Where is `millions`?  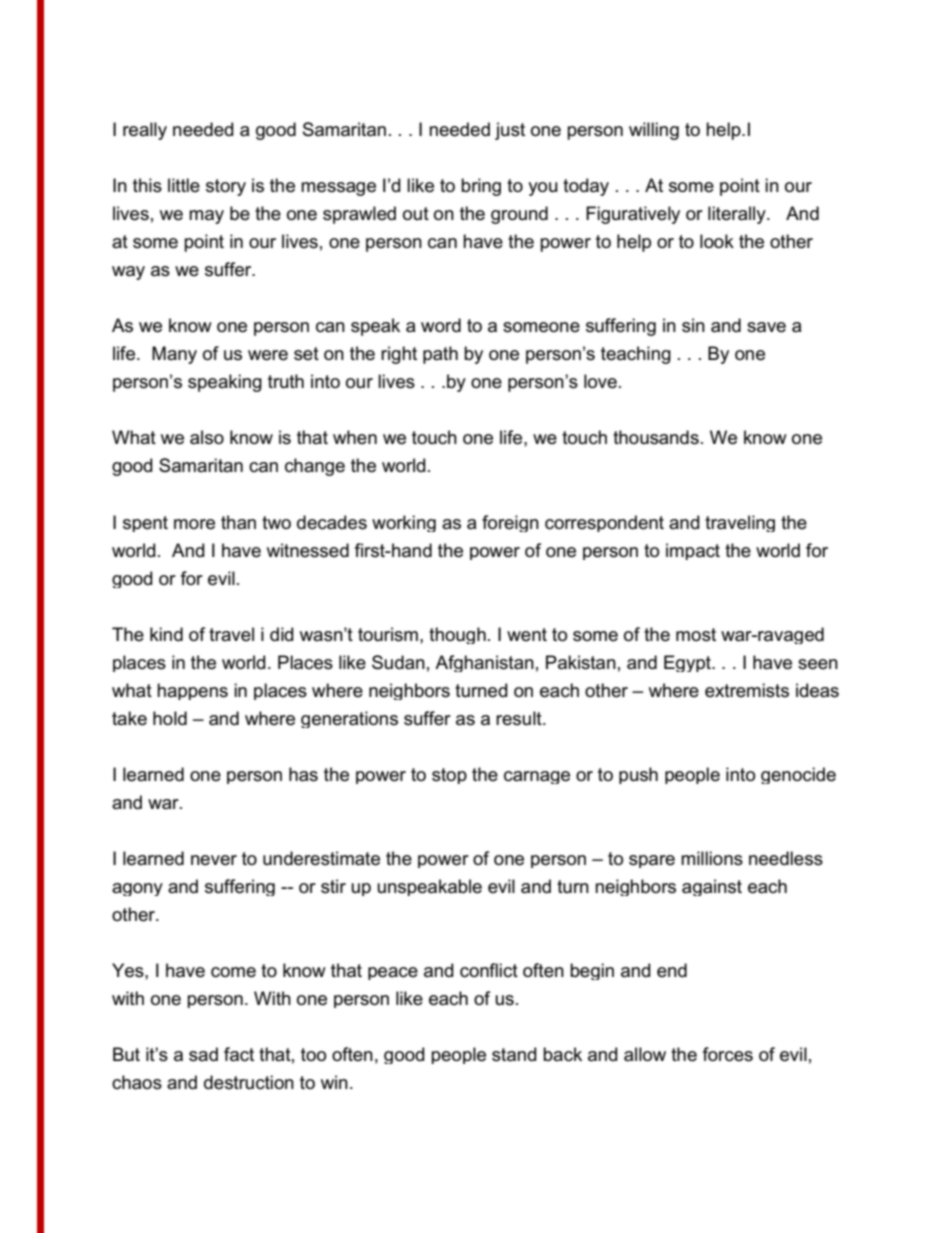 millions is located at coordinates (712, 858).
